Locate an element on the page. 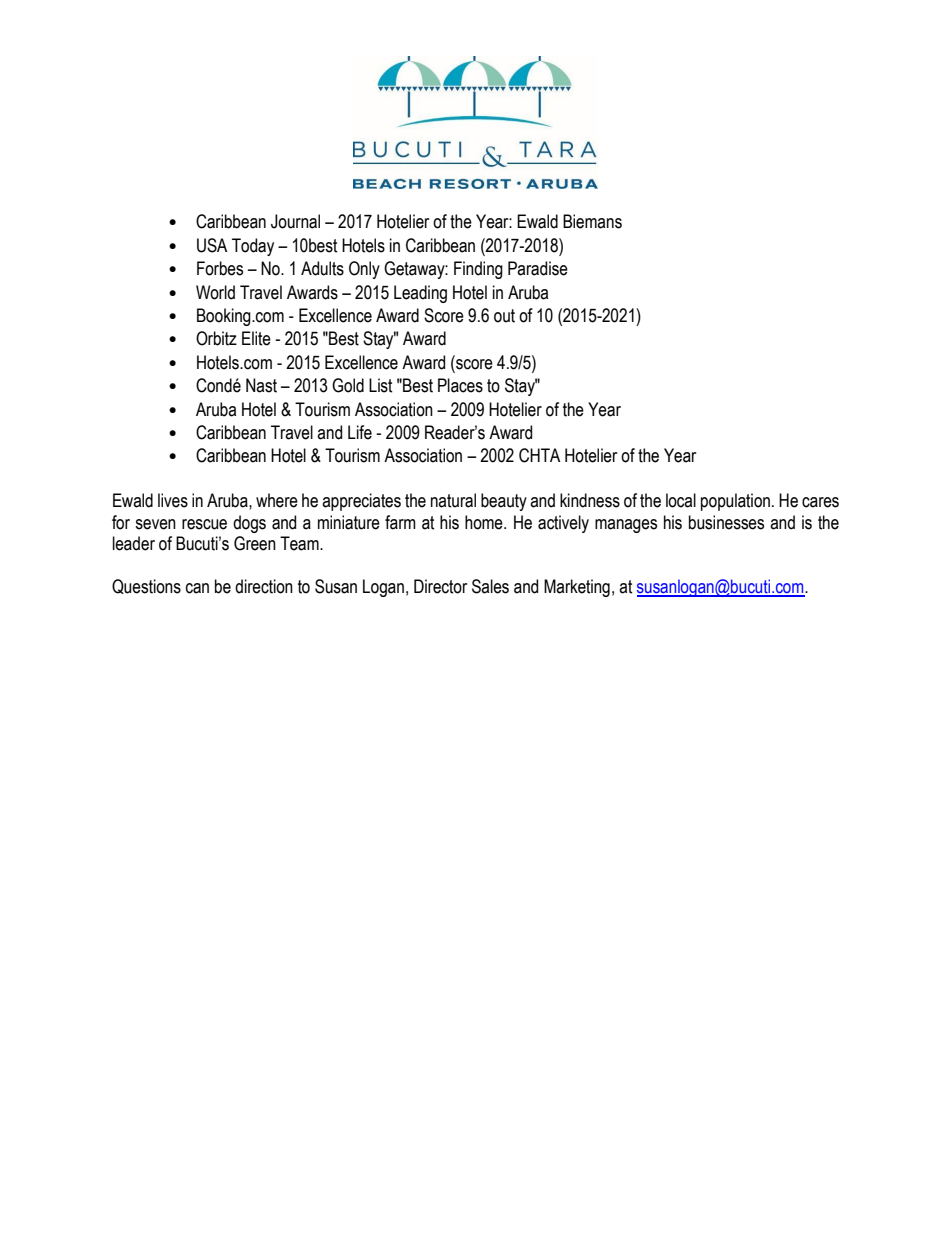 The width and height of the image is (952, 1233). Marketing is located at coordinates (577, 588).
